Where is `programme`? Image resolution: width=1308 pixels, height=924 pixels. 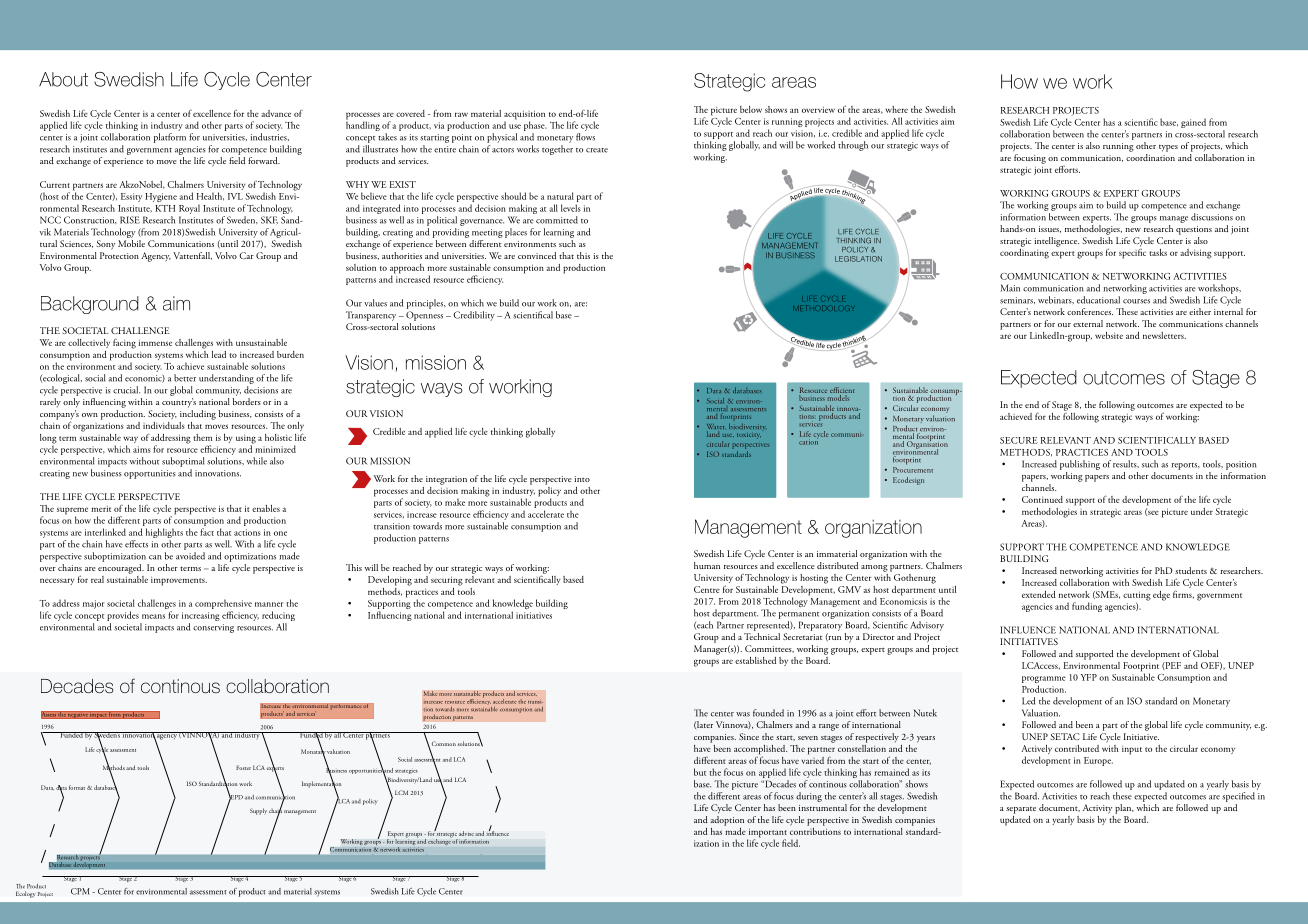
programme is located at coordinates (1044, 681).
